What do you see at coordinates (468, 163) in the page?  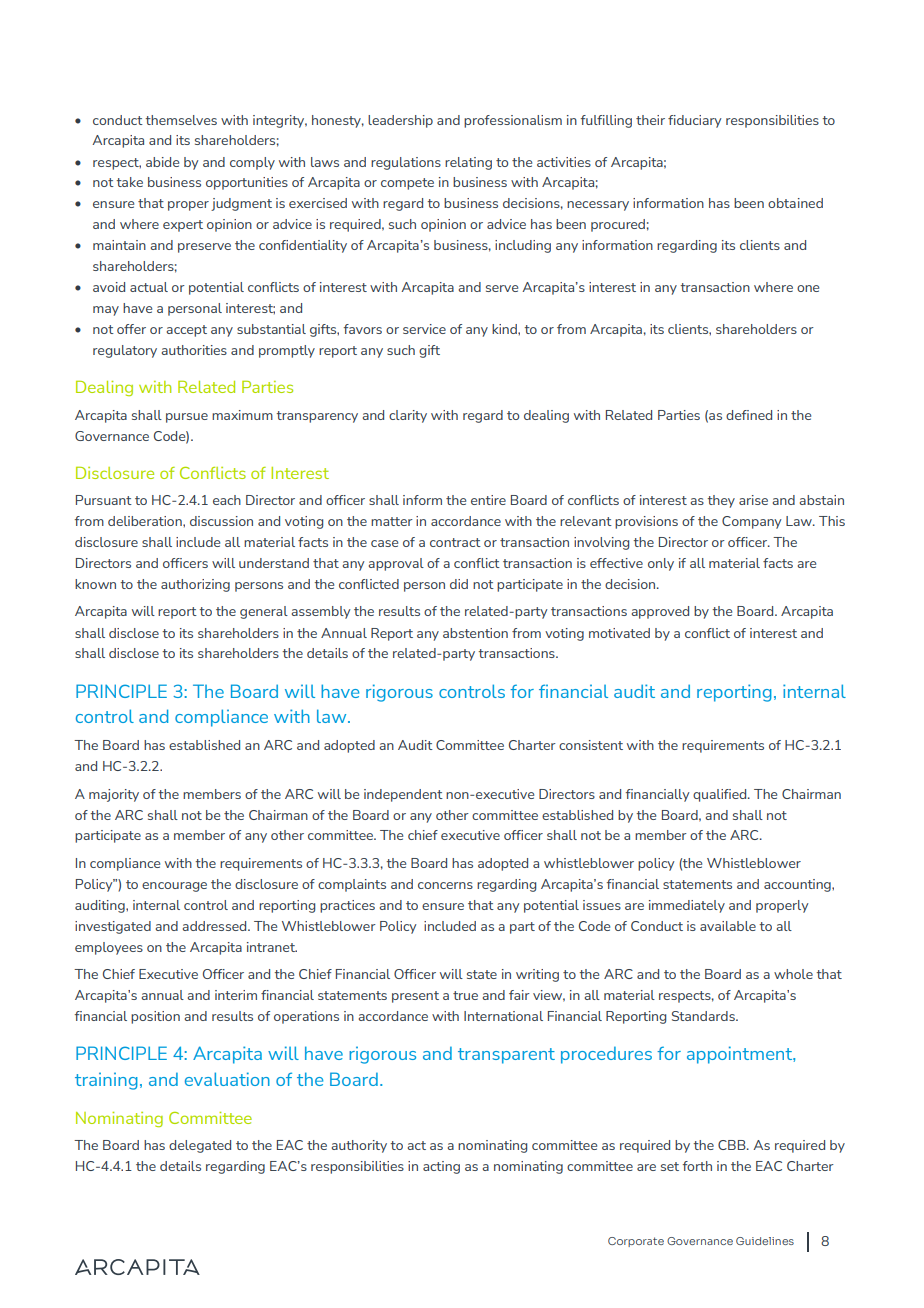 I see `relating` at bounding box center [468, 163].
